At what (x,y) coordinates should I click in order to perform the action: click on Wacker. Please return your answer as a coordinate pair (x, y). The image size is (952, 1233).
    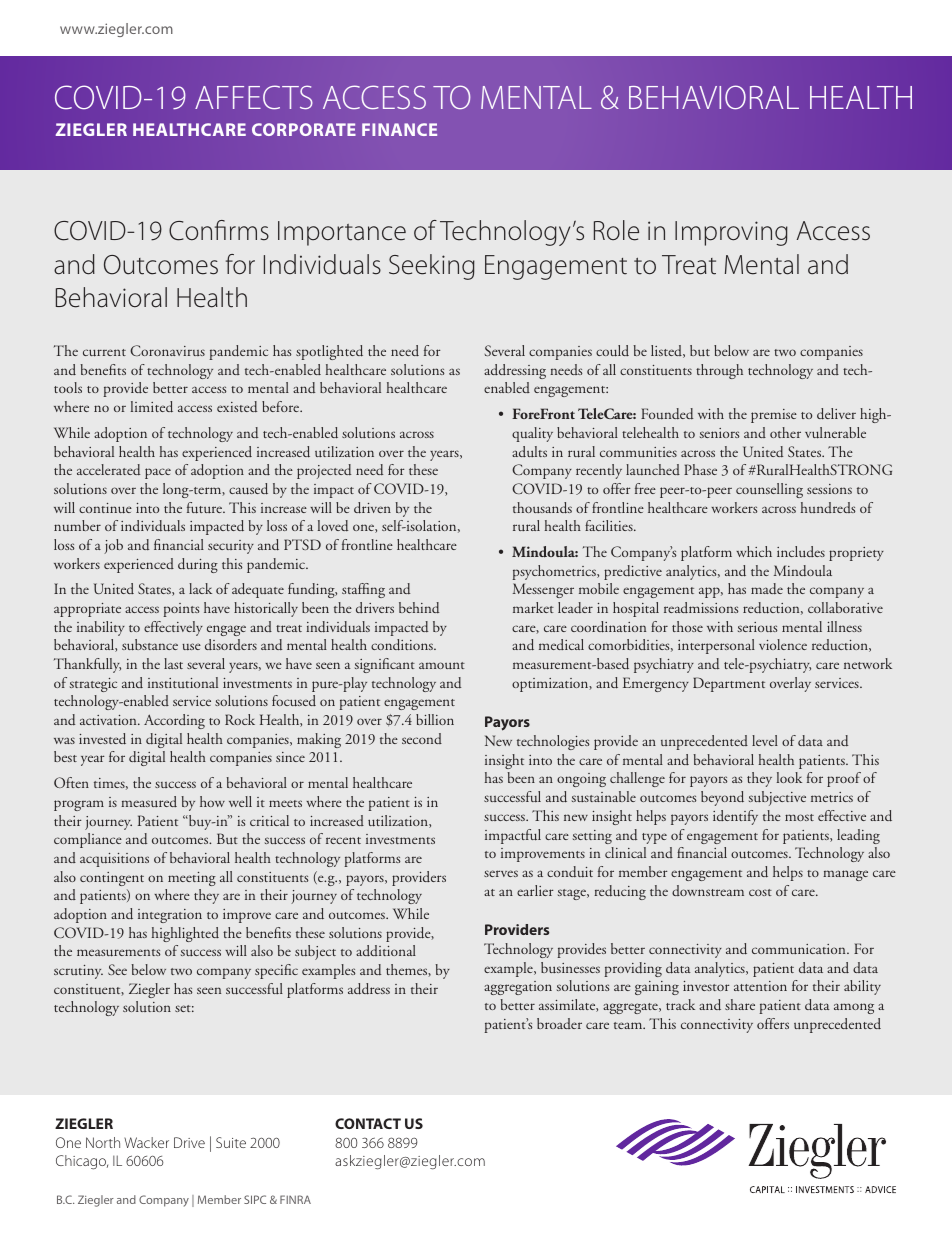
    Looking at the image, I should click on (146, 1142).
